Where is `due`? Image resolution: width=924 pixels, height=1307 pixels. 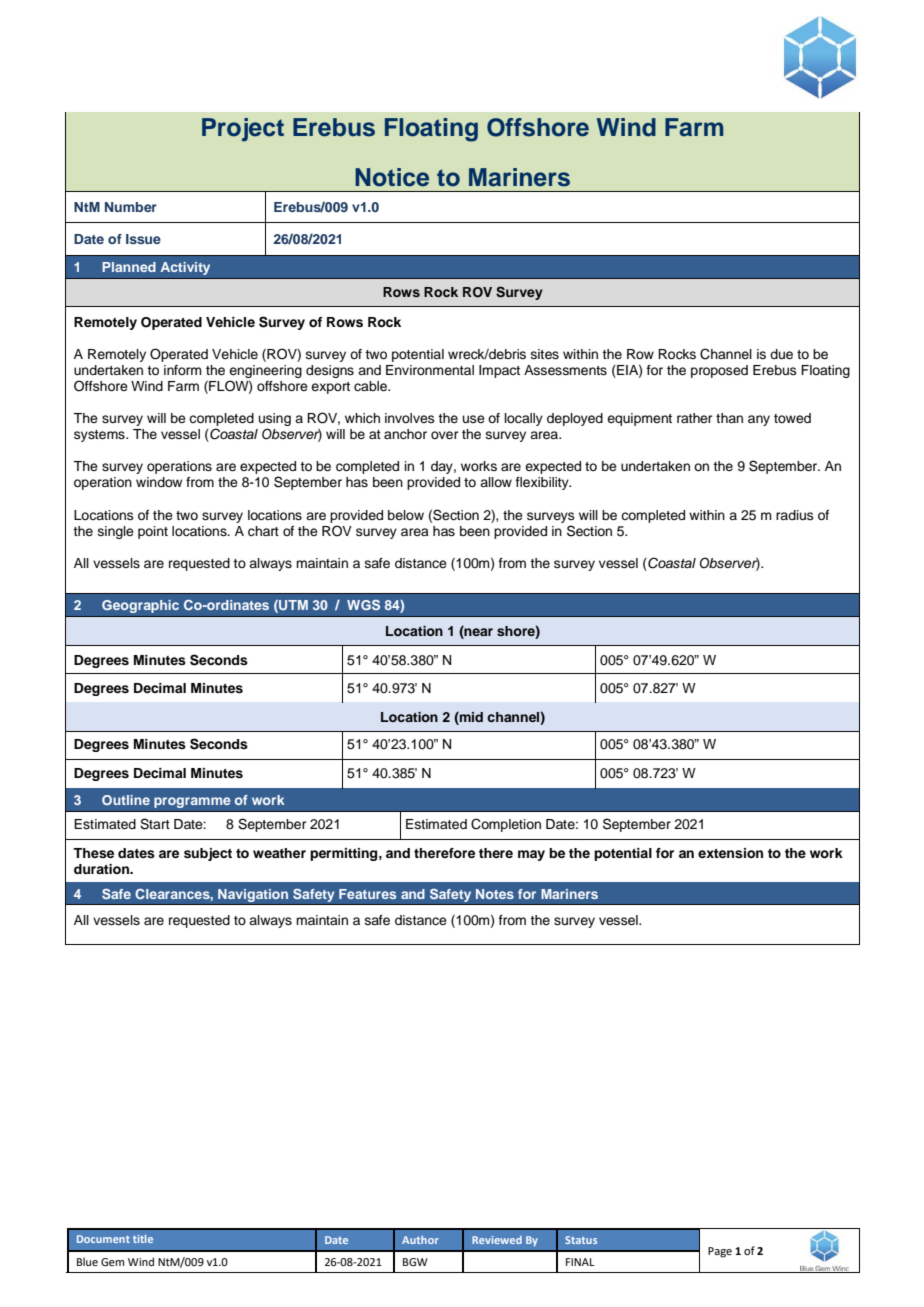
due is located at coordinates (781, 354).
